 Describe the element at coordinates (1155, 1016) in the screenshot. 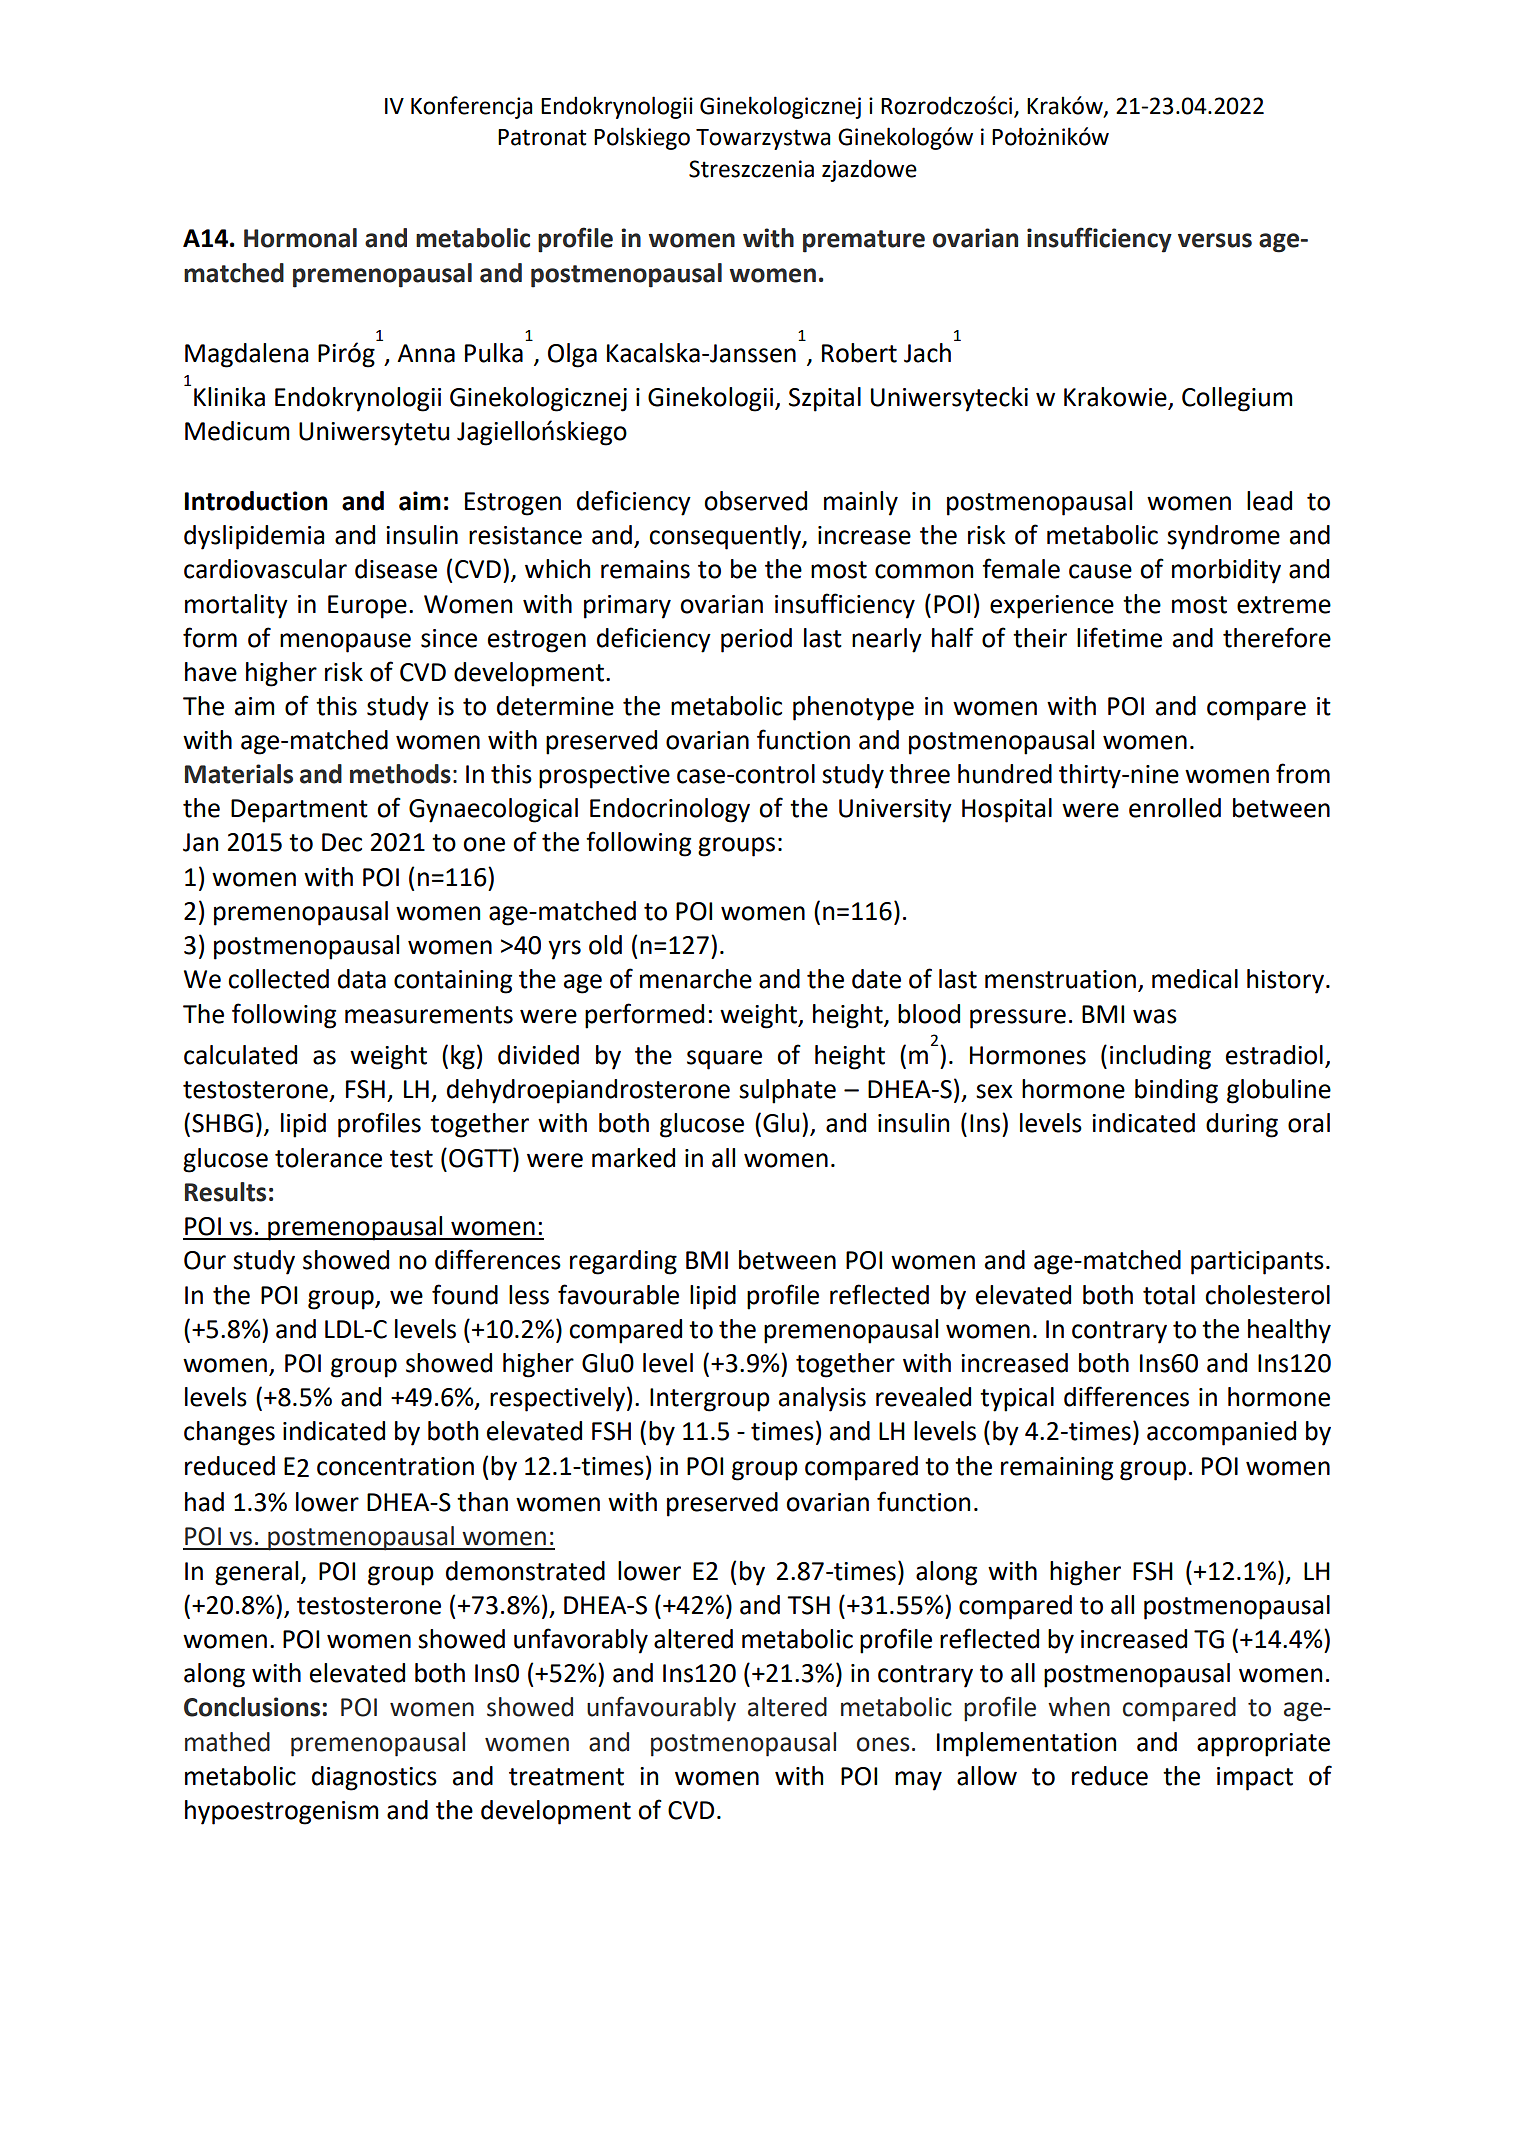

I see `was` at that location.
